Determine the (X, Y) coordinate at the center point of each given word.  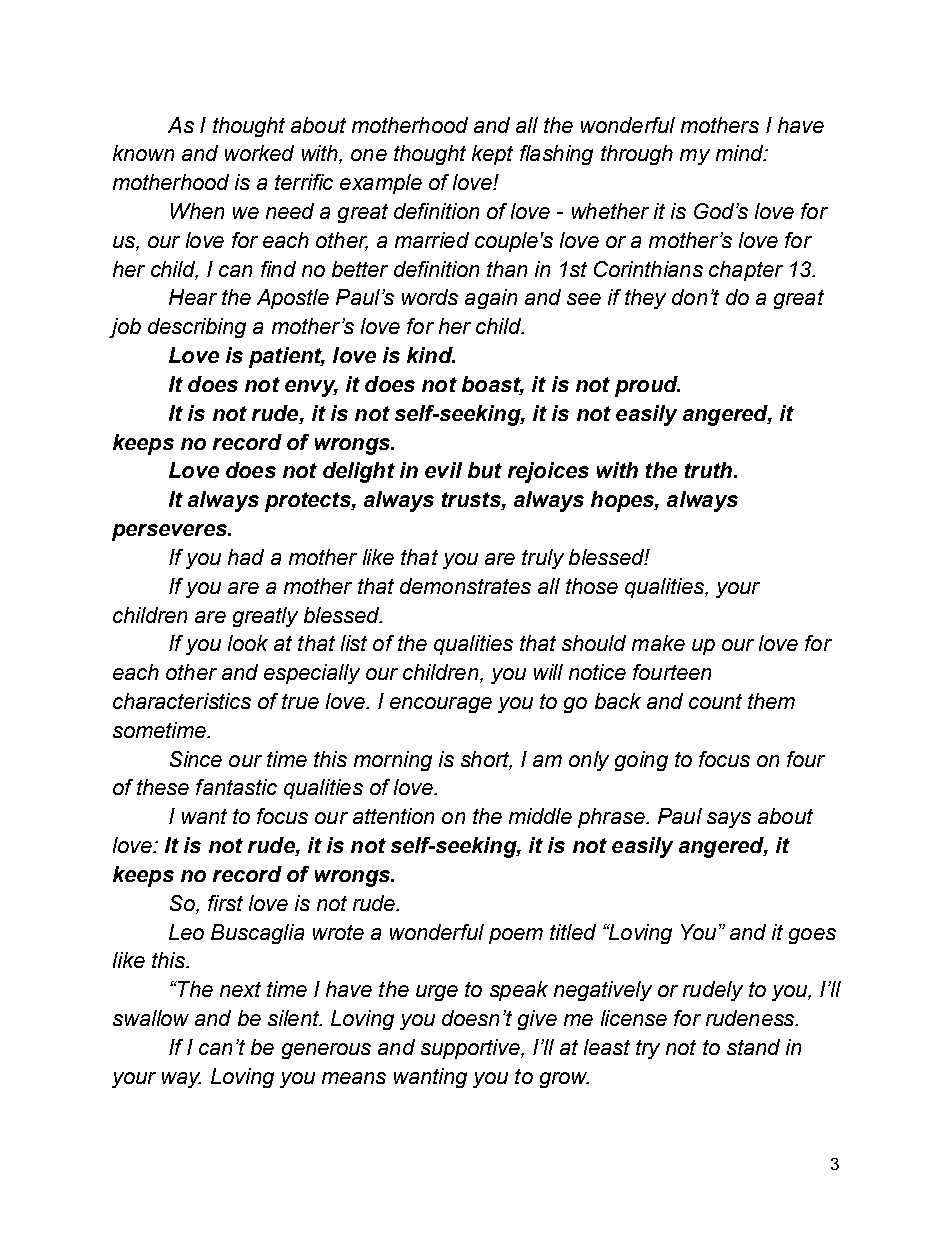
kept (492, 155)
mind (740, 153)
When (197, 211)
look (248, 643)
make (658, 643)
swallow (151, 1018)
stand (753, 1047)
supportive (471, 1049)
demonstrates (465, 586)
